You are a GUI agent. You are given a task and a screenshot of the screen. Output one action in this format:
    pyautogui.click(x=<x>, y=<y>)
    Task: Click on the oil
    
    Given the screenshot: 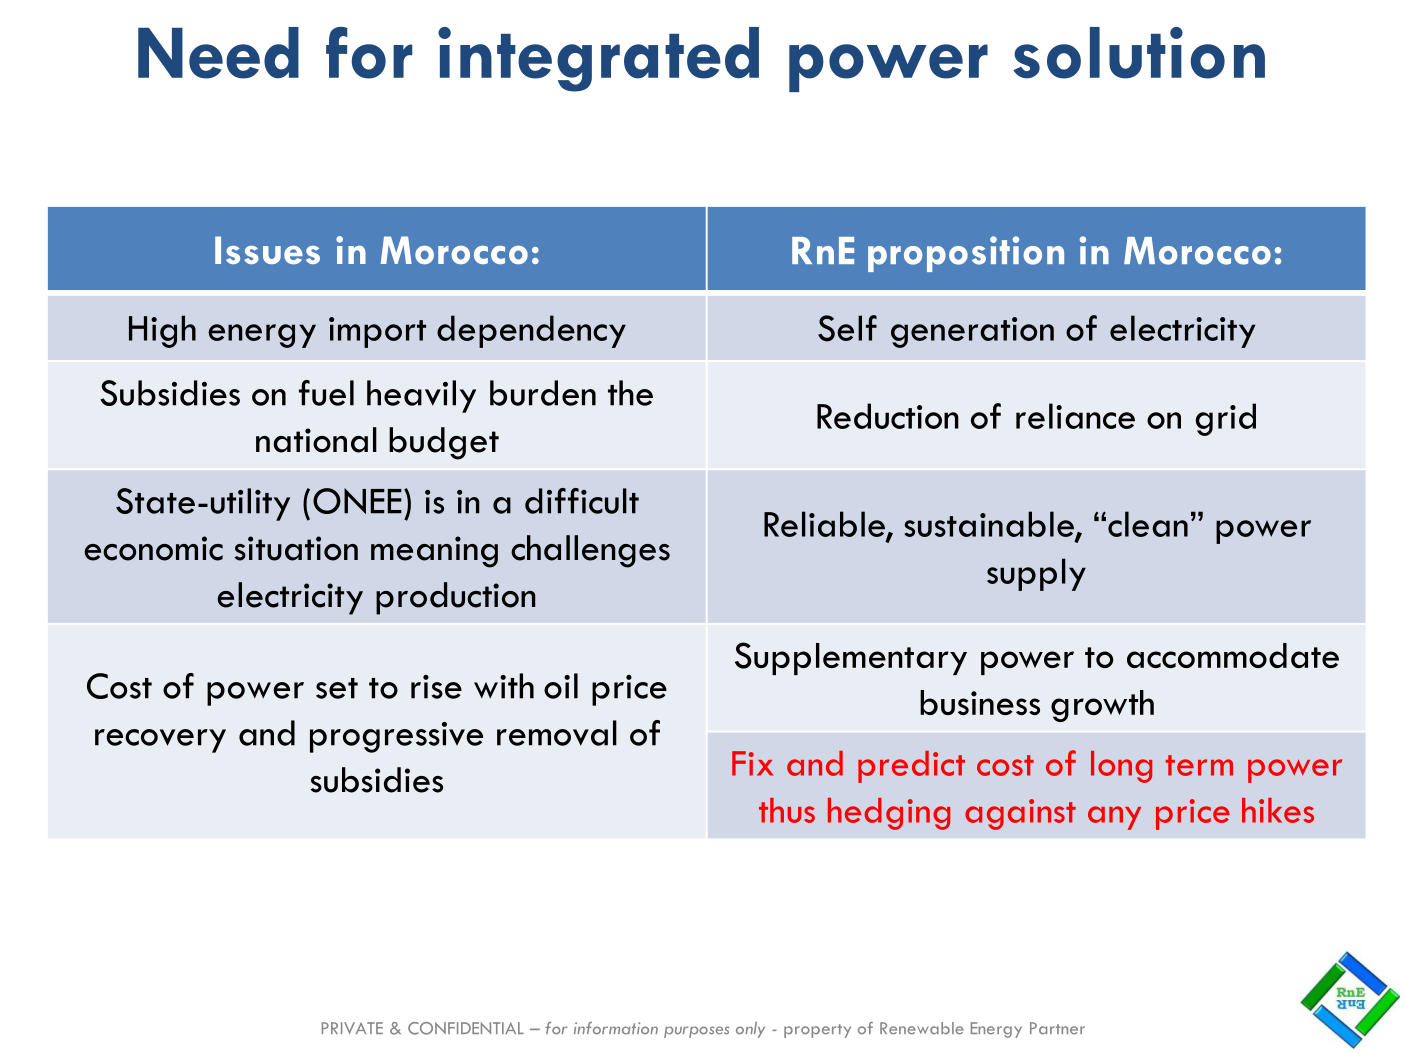 What is the action you would take?
    pyautogui.click(x=561, y=686)
